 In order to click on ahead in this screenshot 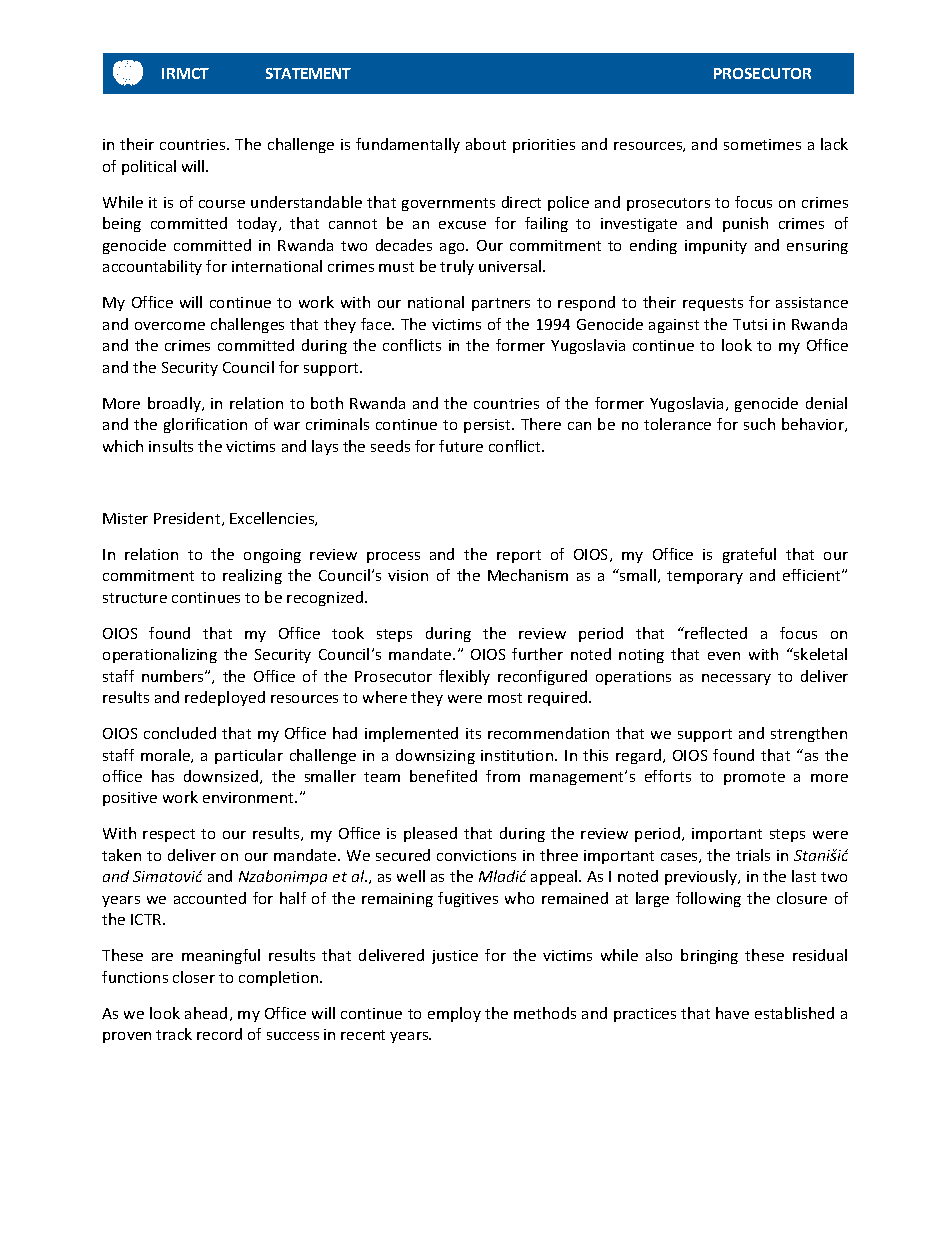, I will do `click(206, 1013)`.
